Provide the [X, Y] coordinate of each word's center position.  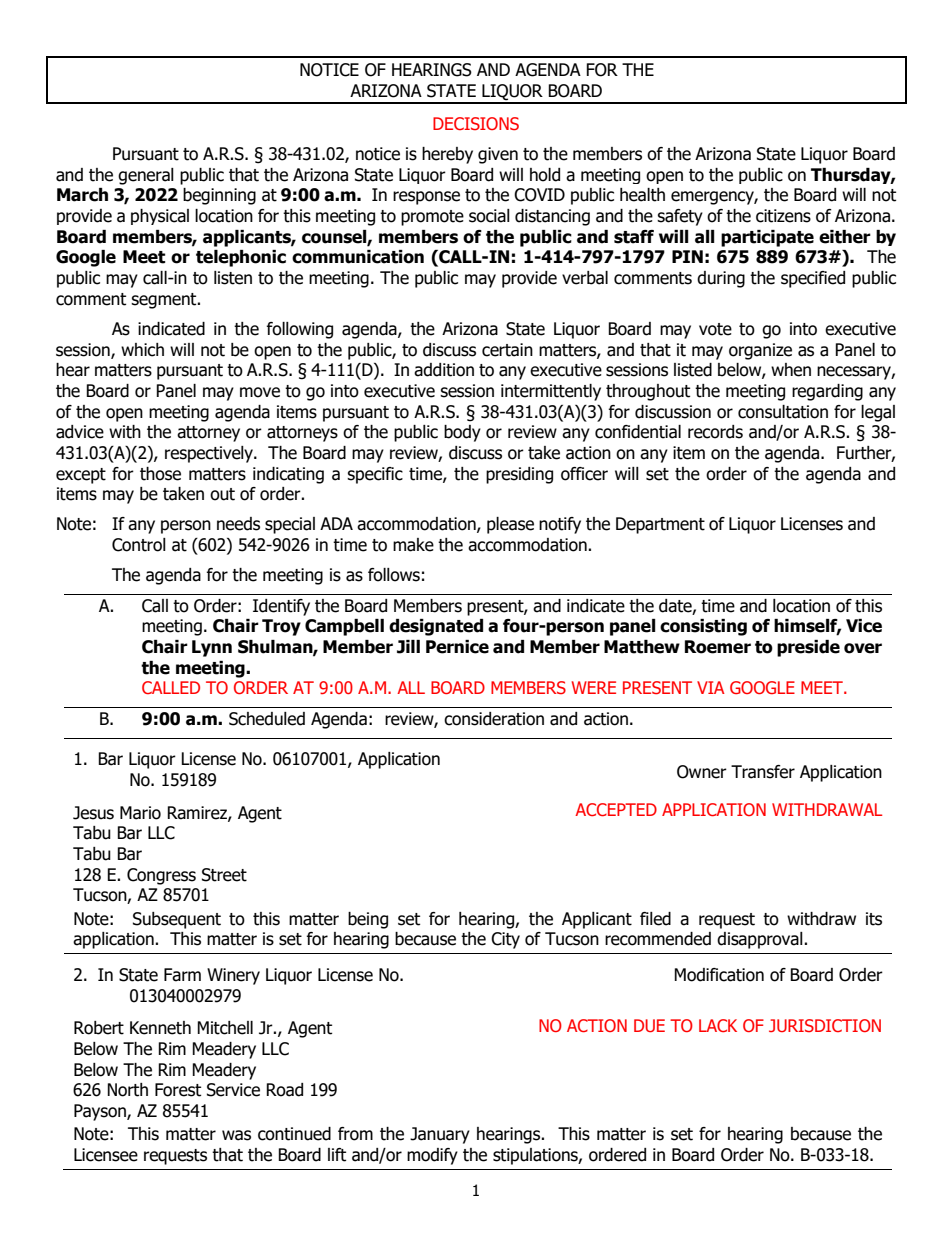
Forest [178, 1090]
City [505, 940]
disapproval [761, 940]
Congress [161, 876]
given [498, 155]
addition [444, 370]
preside [808, 648]
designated [436, 627]
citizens [783, 216]
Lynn [212, 648]
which [142, 350]
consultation [783, 412]
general [146, 176]
